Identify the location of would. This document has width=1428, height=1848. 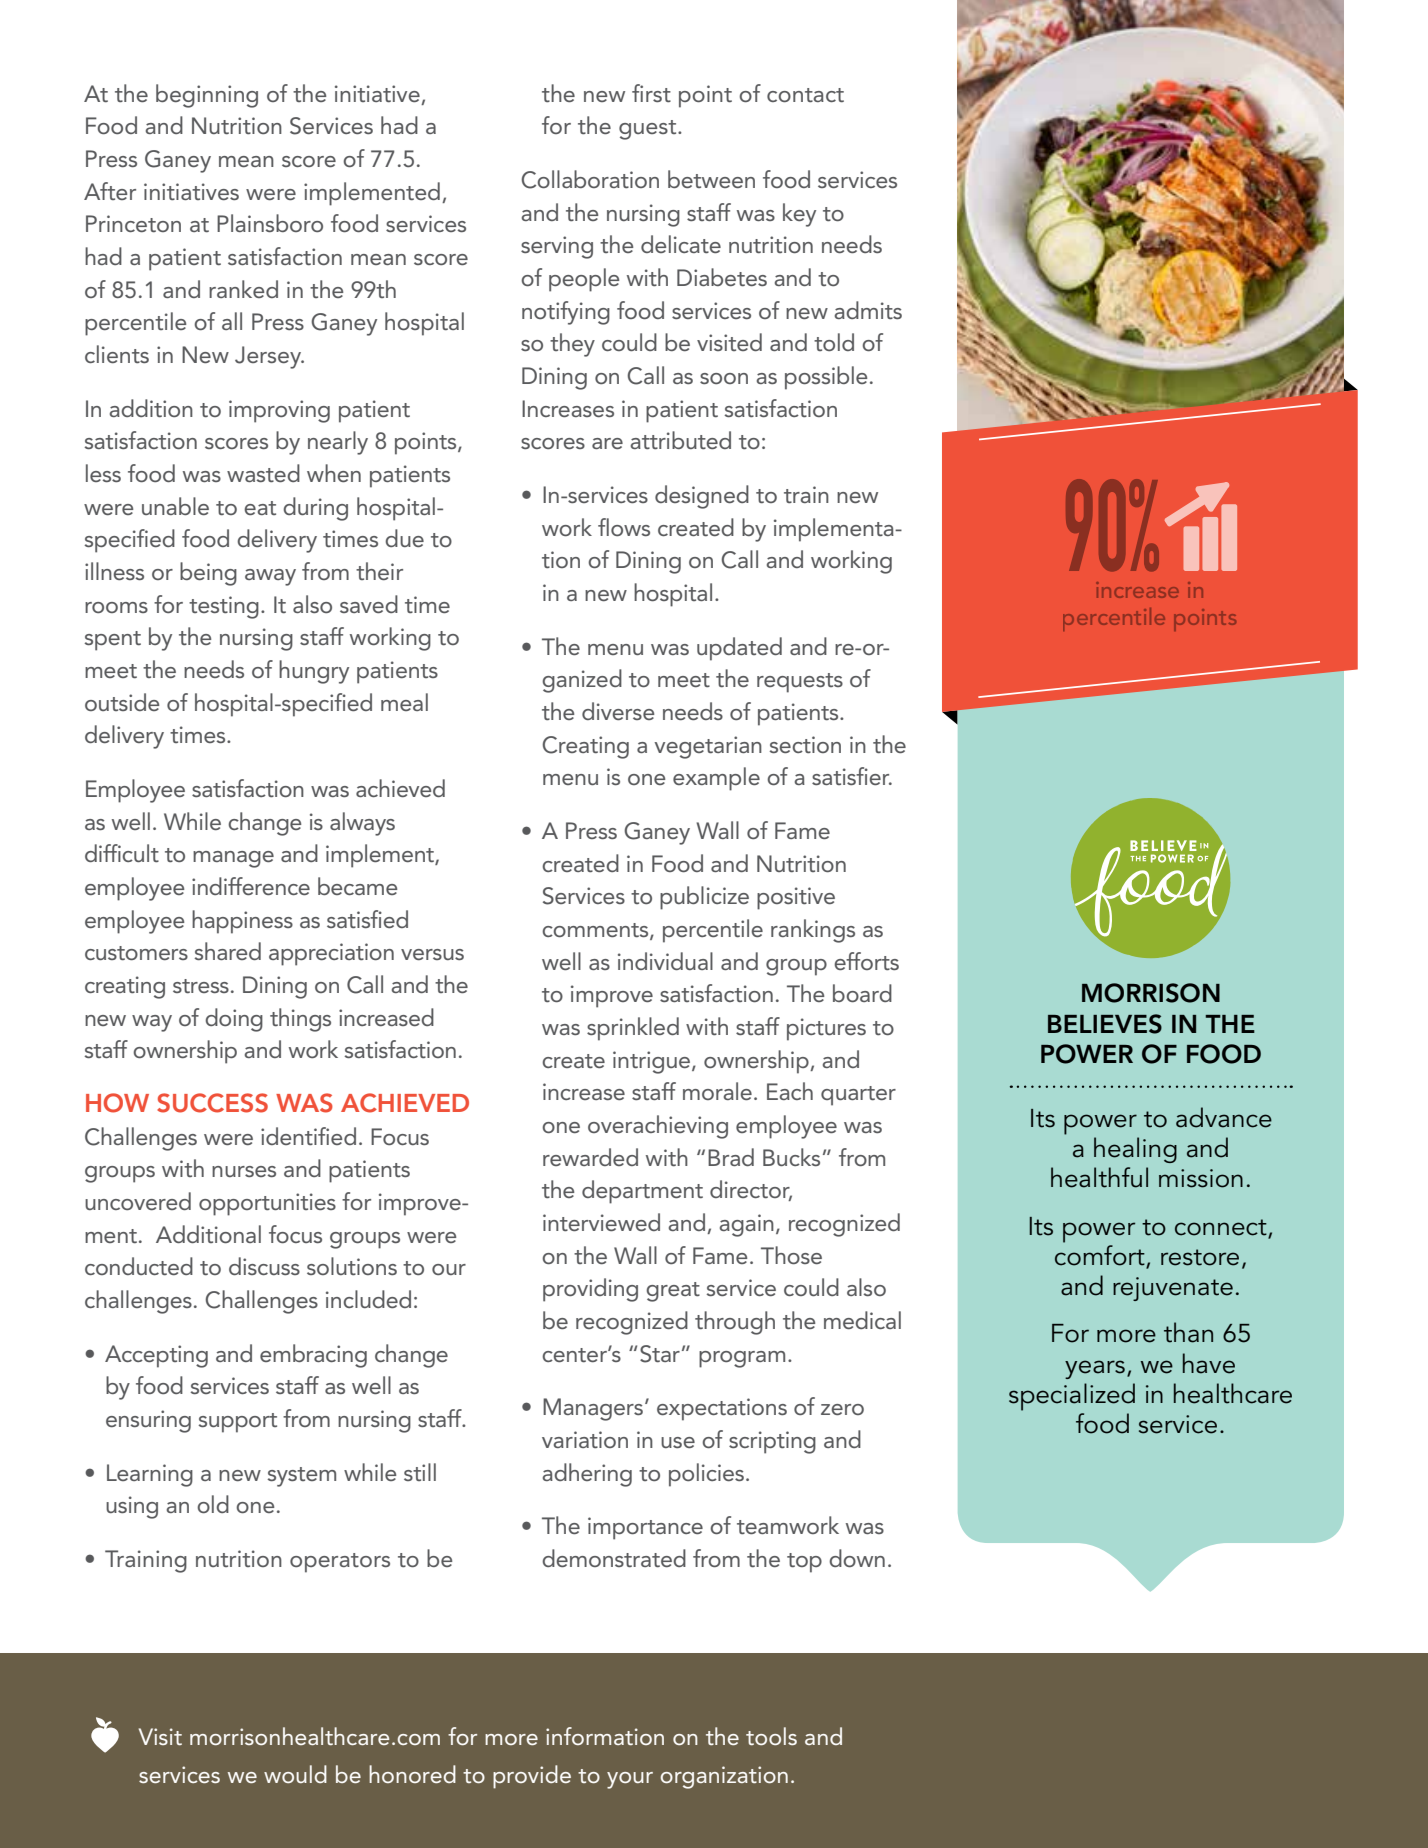
(295, 1774).
